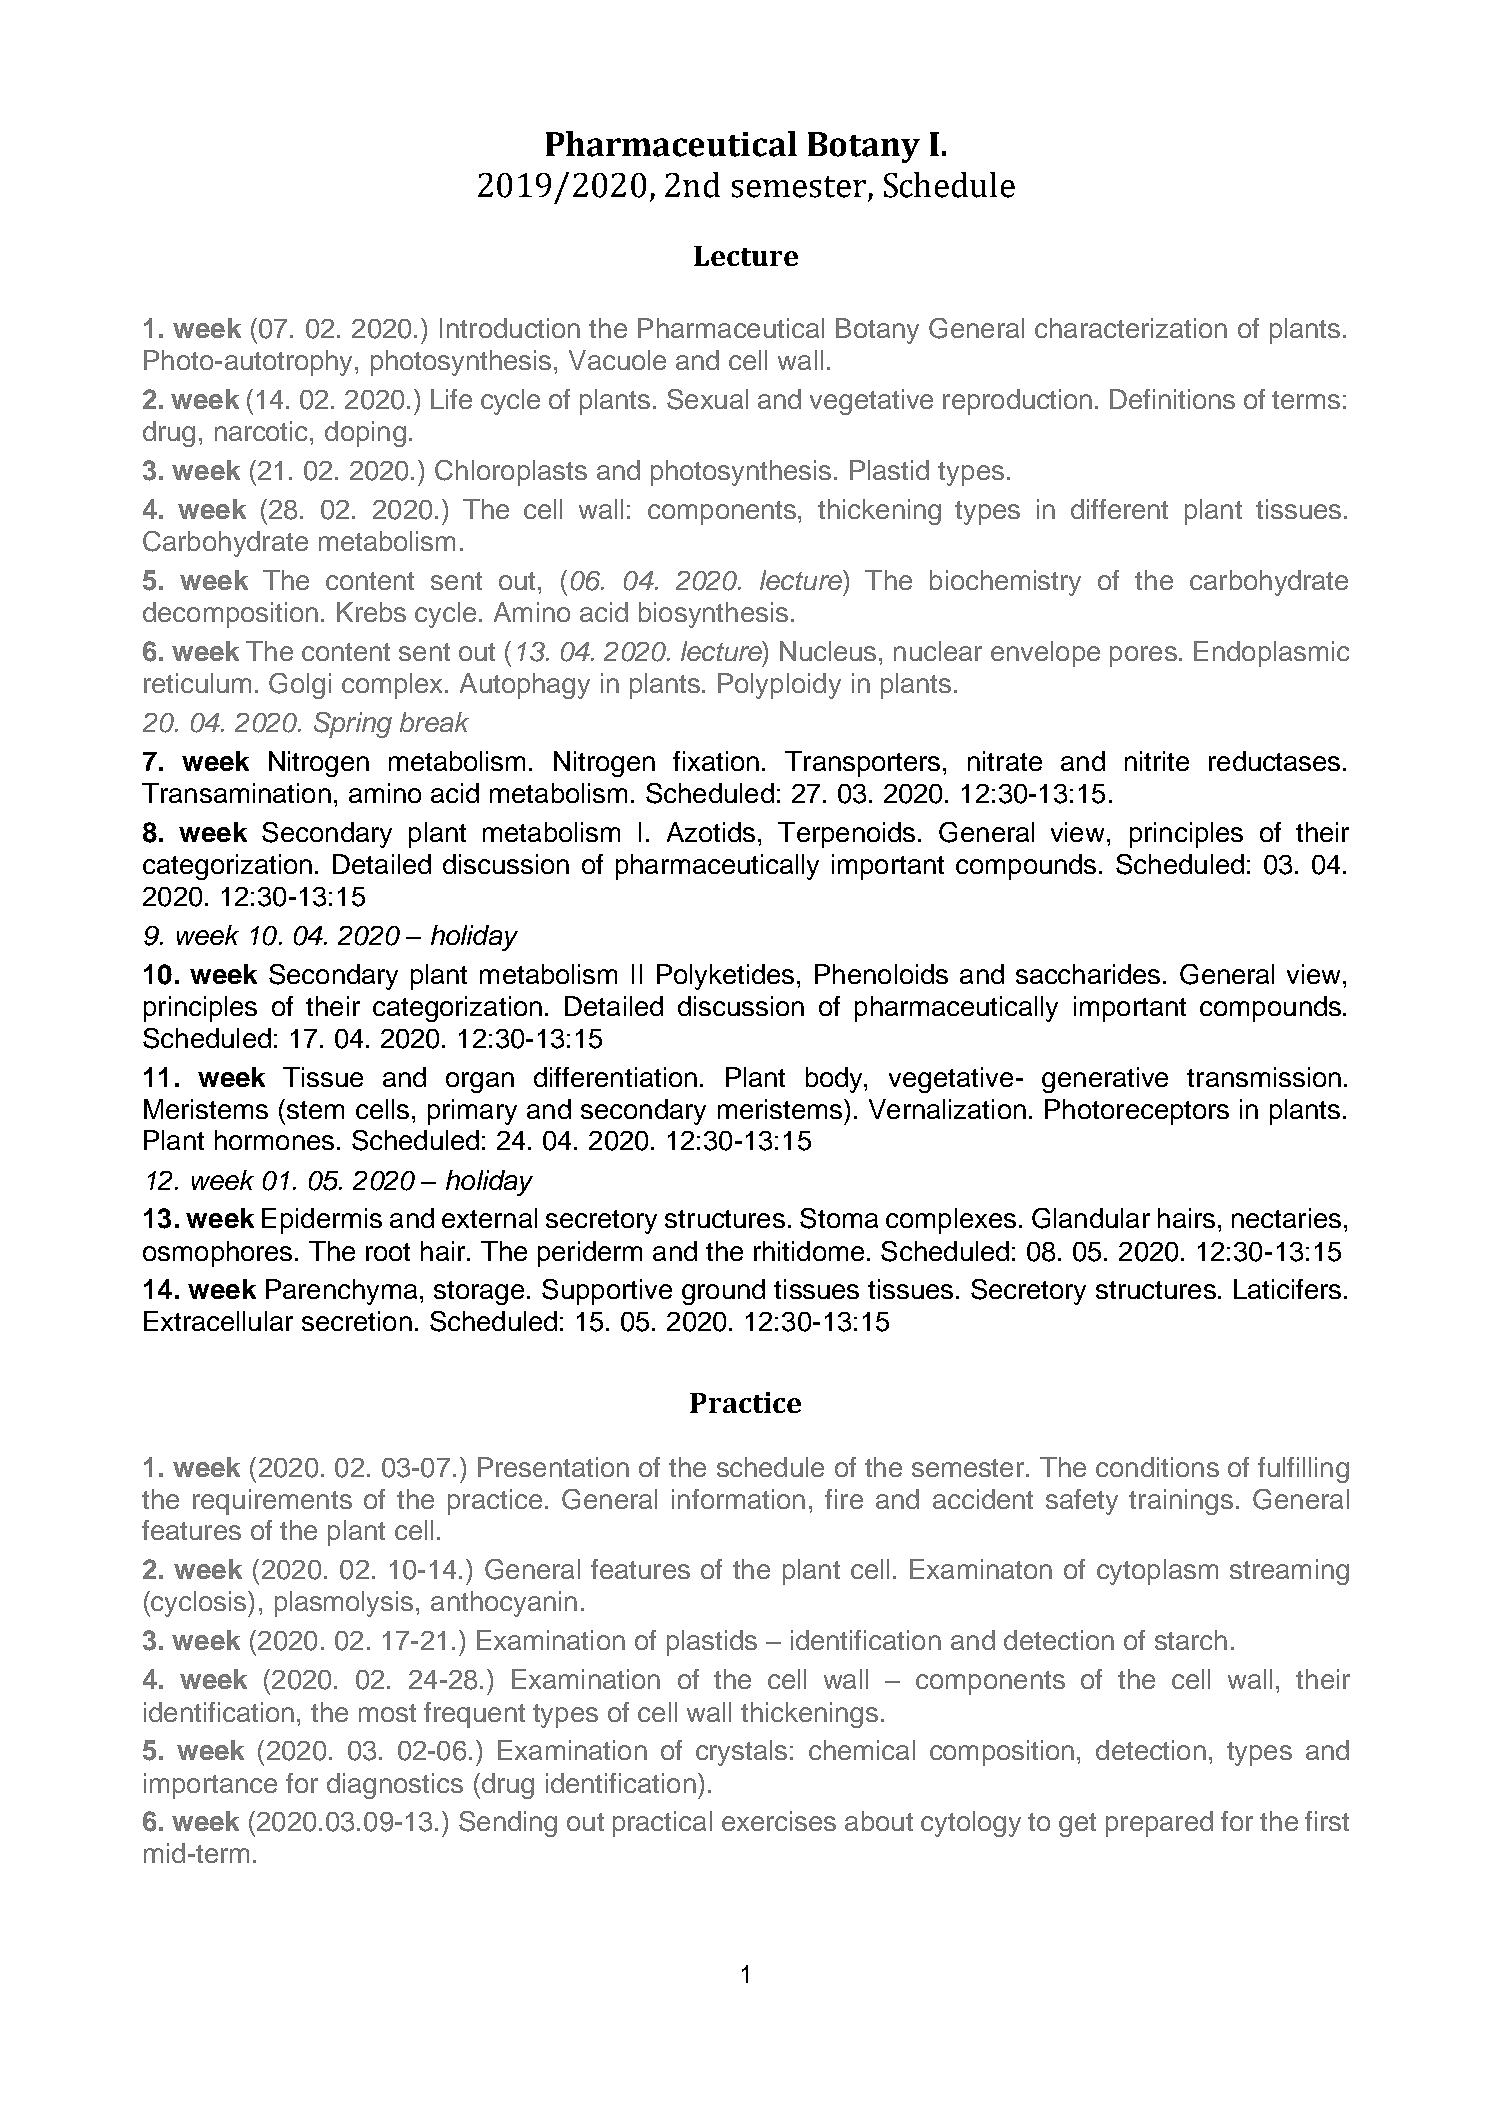  What do you see at coordinates (272, 1502) in the document?
I see `requirements` at bounding box center [272, 1502].
